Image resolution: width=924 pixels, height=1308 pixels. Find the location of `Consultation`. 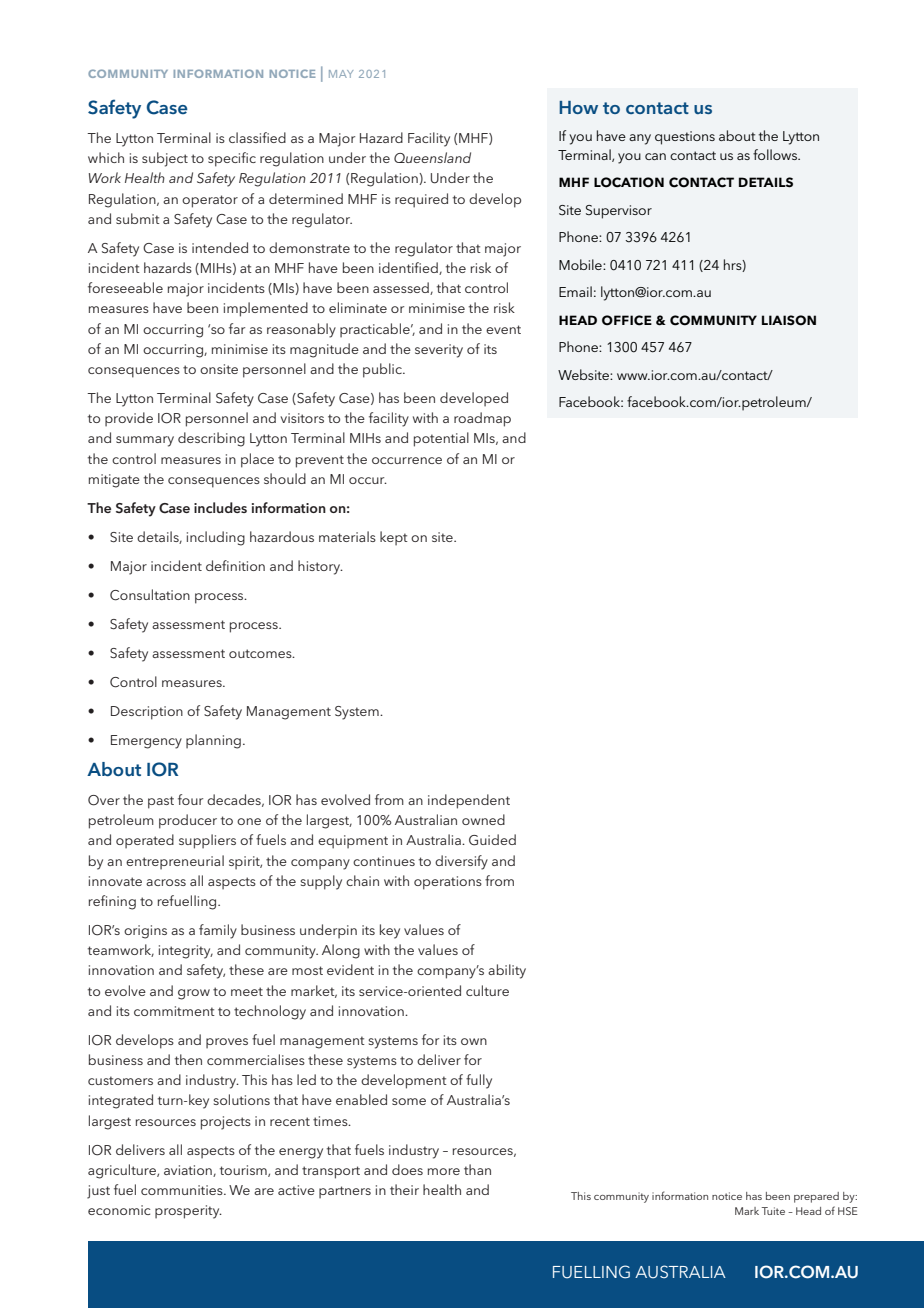

Consultation is located at coordinates (150, 595).
